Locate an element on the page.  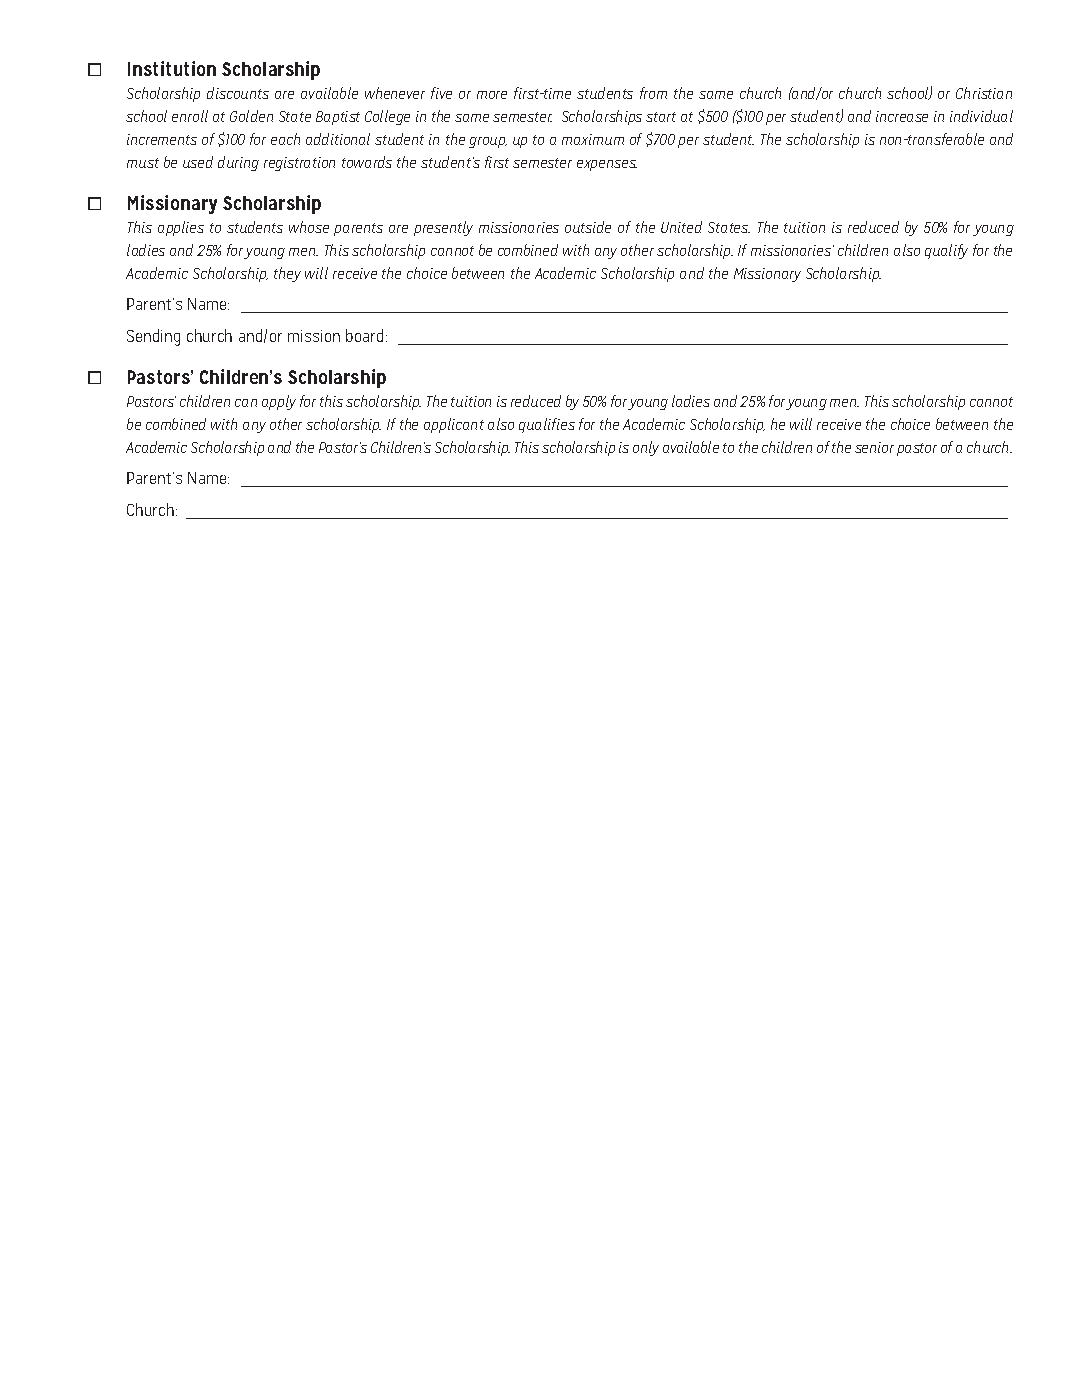
qualify is located at coordinates (946, 251).
